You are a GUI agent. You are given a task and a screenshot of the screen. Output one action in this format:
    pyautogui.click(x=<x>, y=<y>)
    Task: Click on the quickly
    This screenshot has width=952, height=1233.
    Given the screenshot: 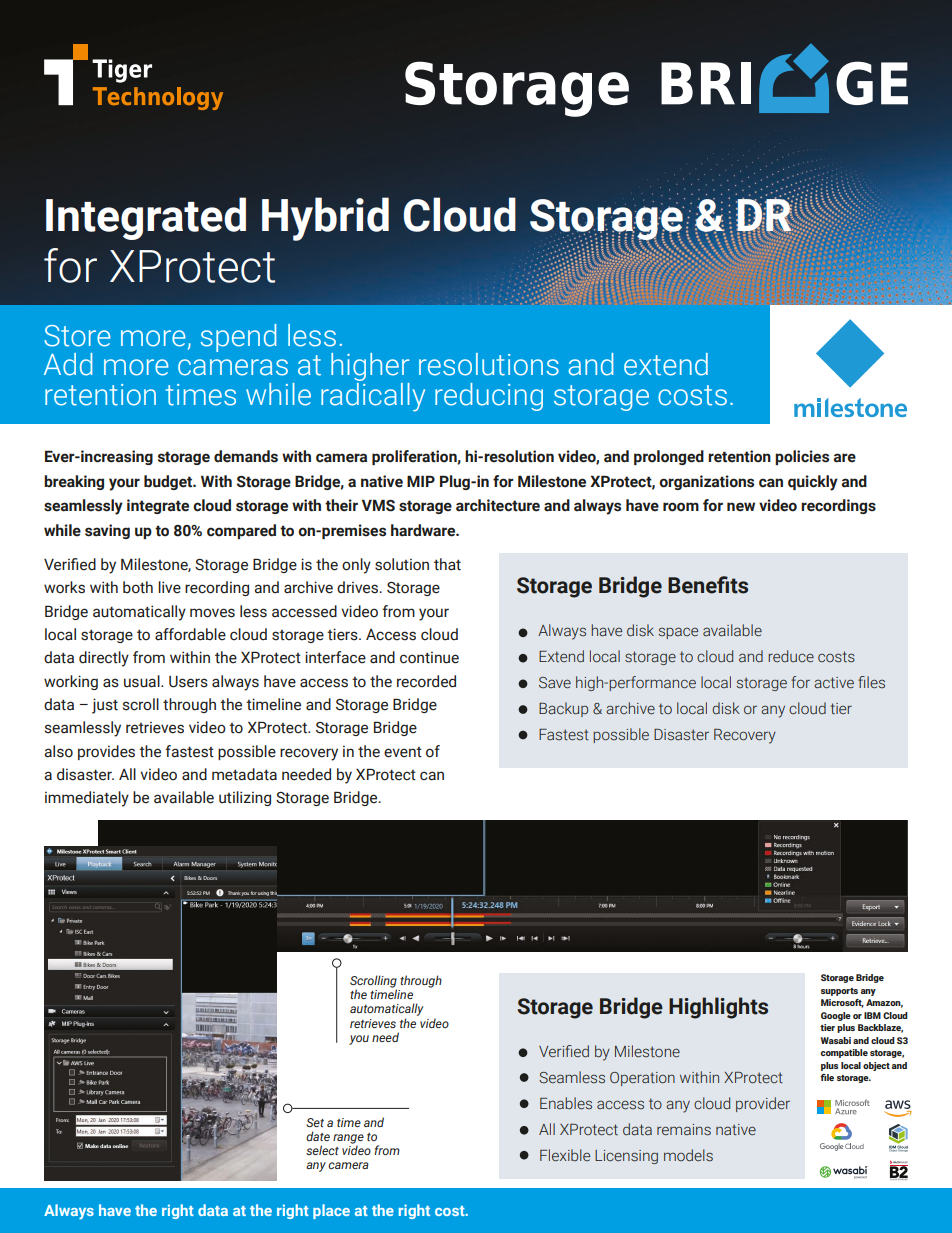 What is the action you would take?
    pyautogui.click(x=813, y=483)
